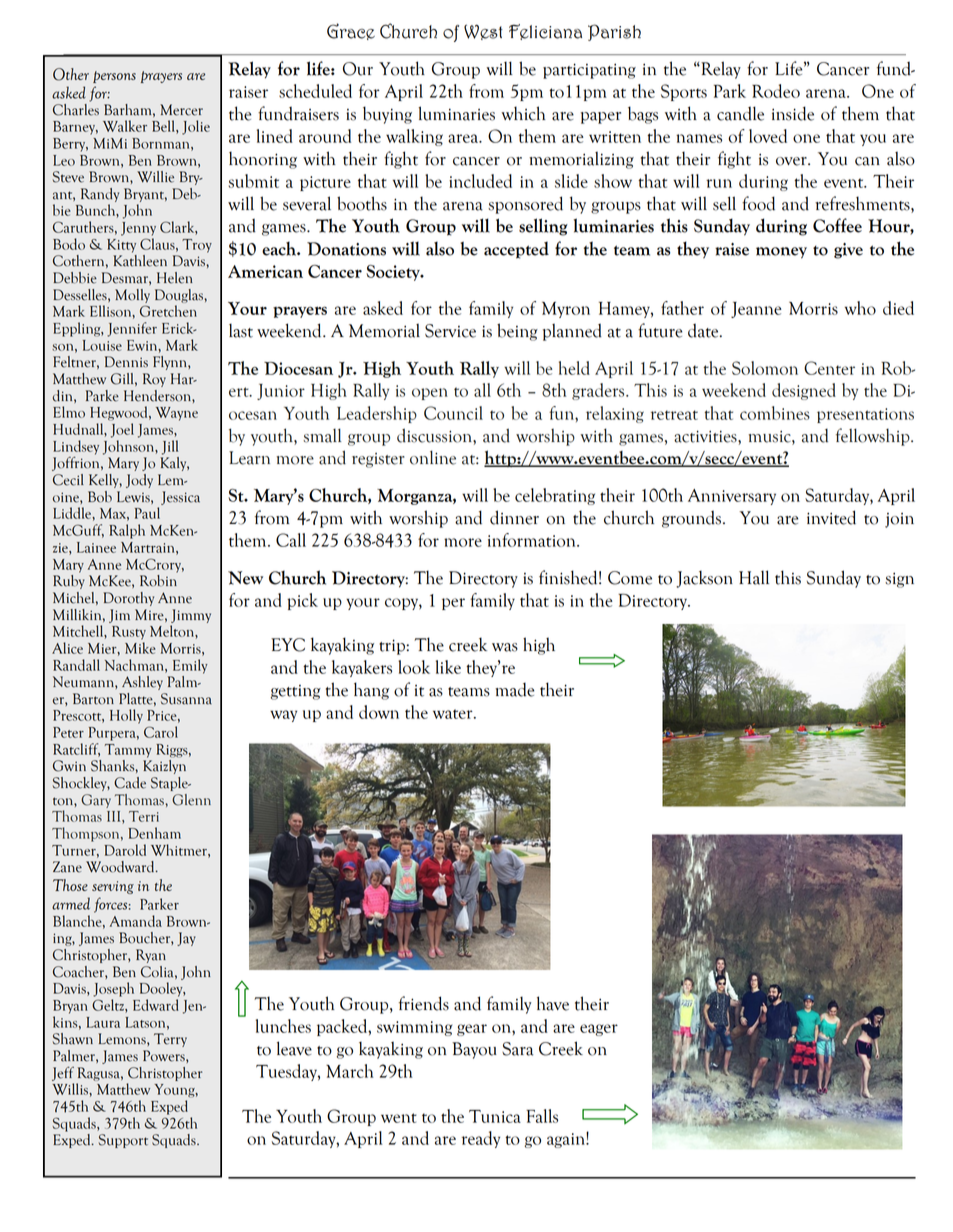 Image resolution: width=953 pixels, height=1232 pixels. What do you see at coordinates (599, 1030) in the screenshot?
I see `eager` at bounding box center [599, 1030].
